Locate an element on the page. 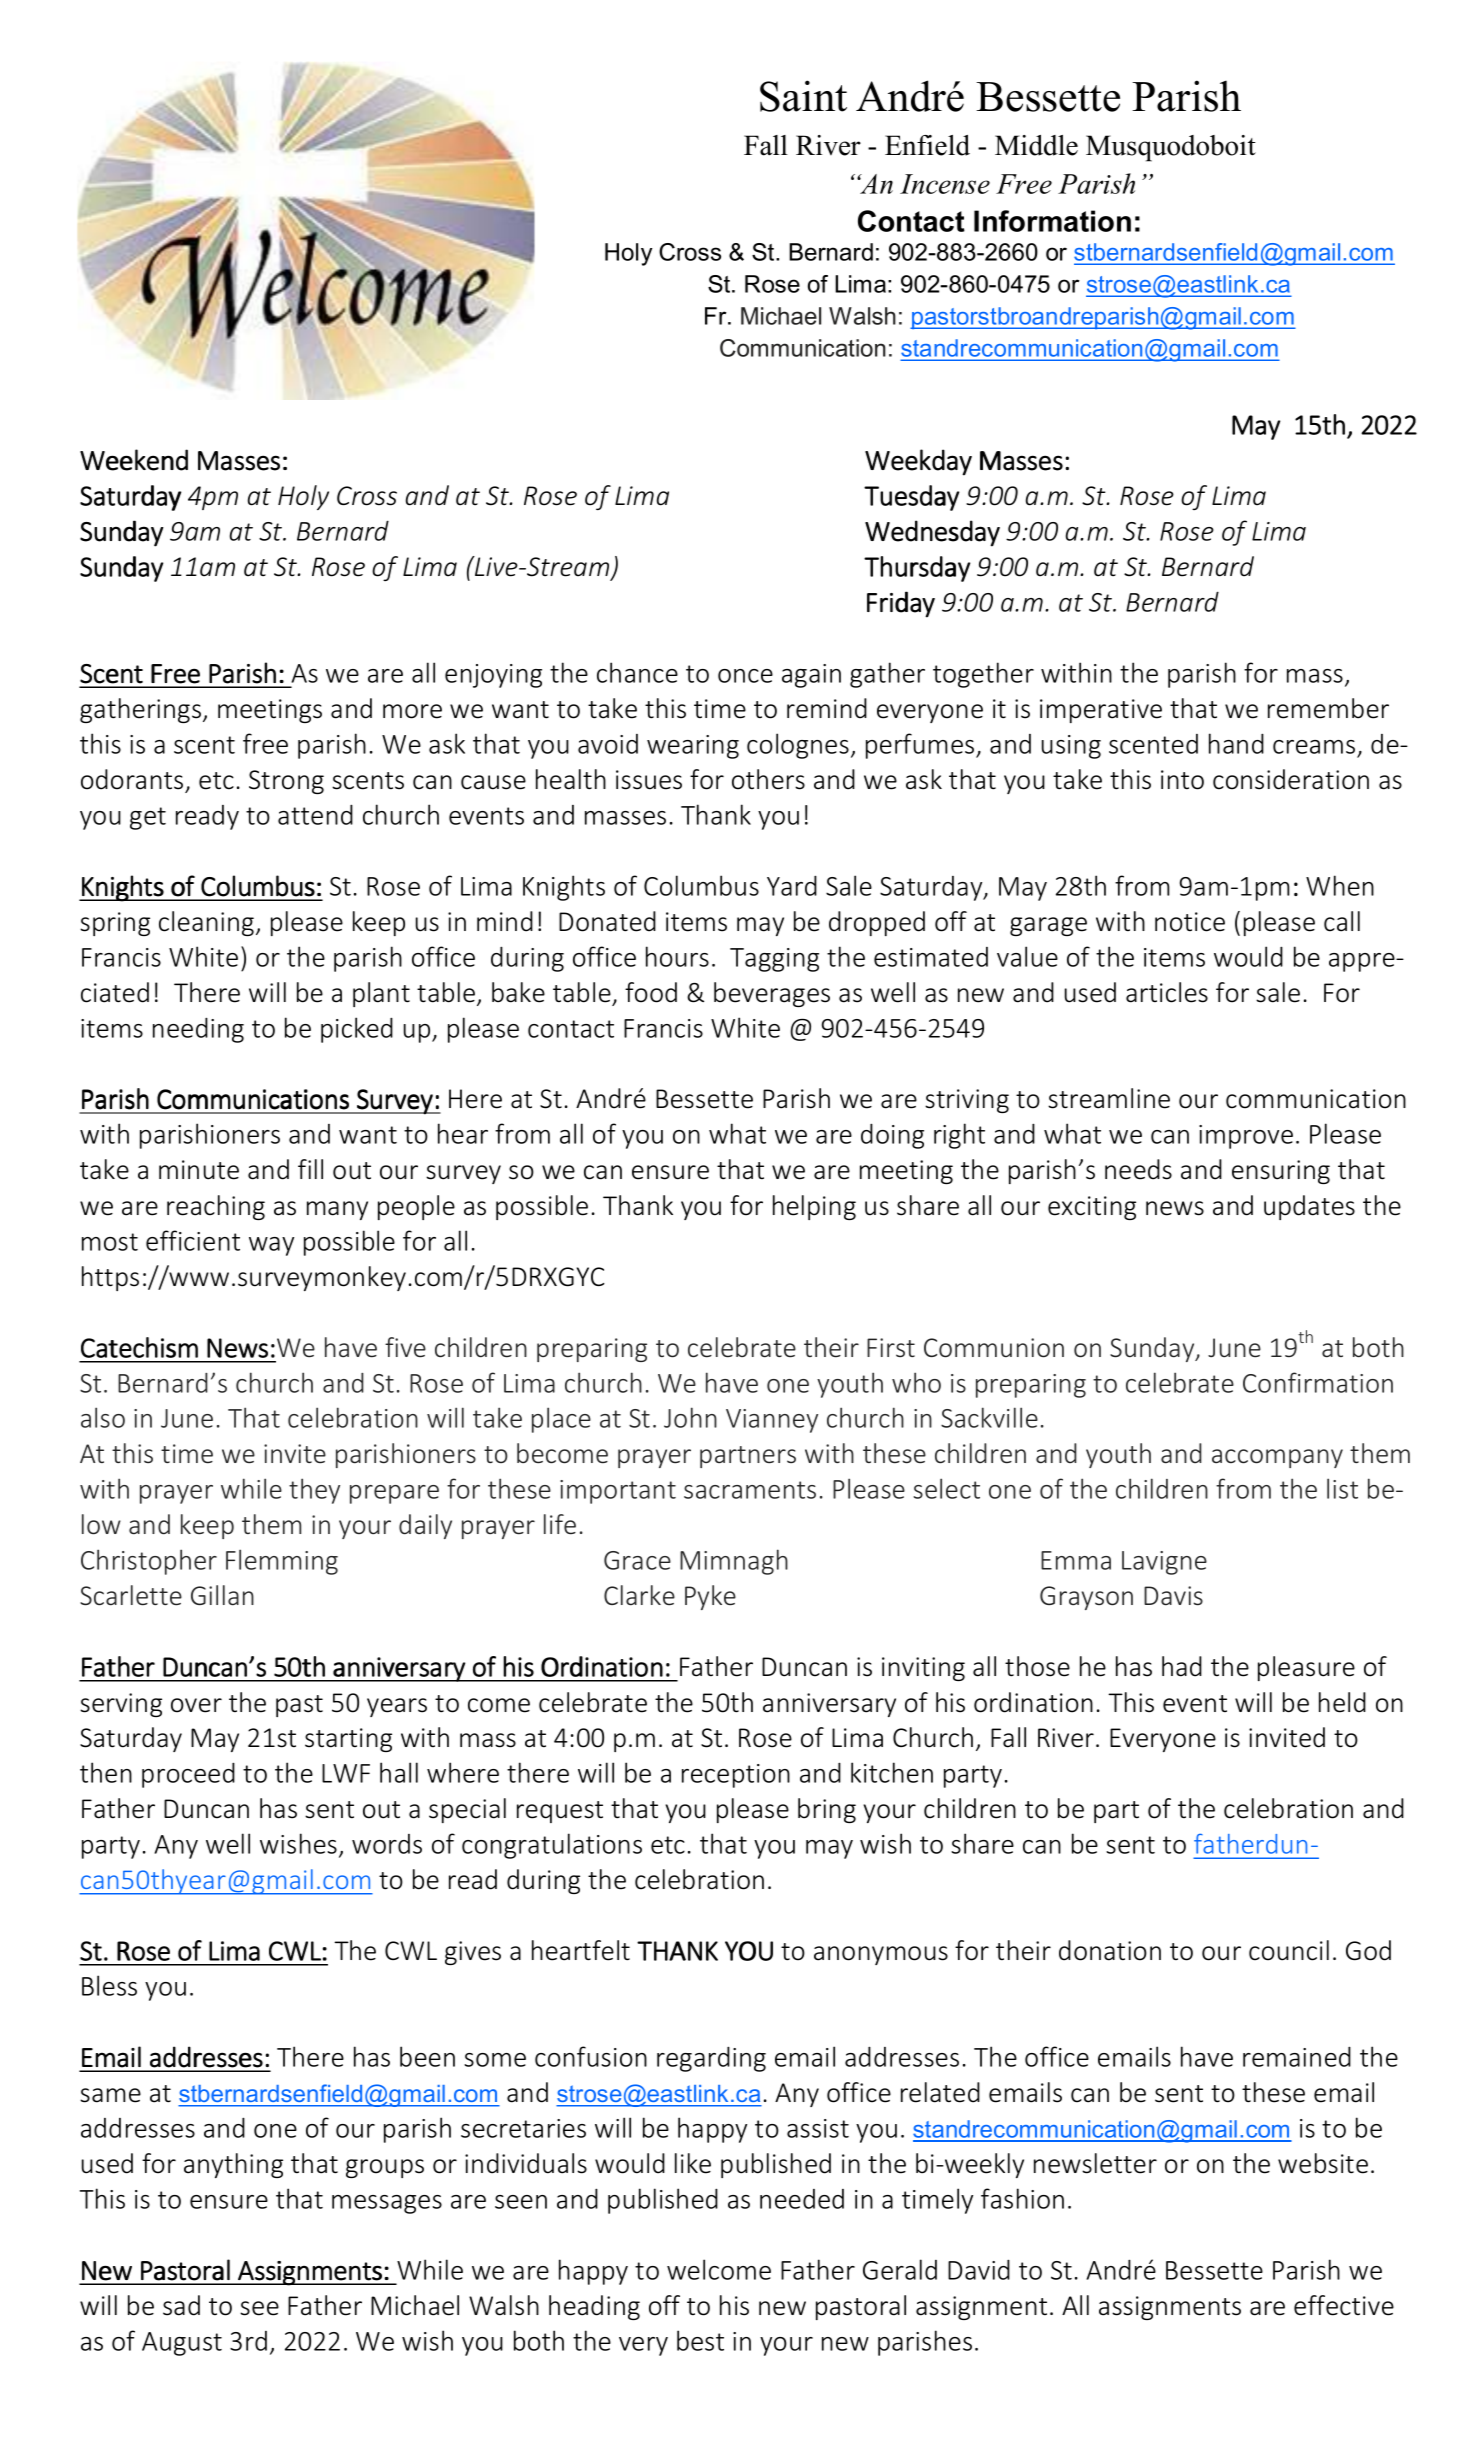 The width and height of the page is (1483, 2442). Information is located at coordinates (1052, 221).
